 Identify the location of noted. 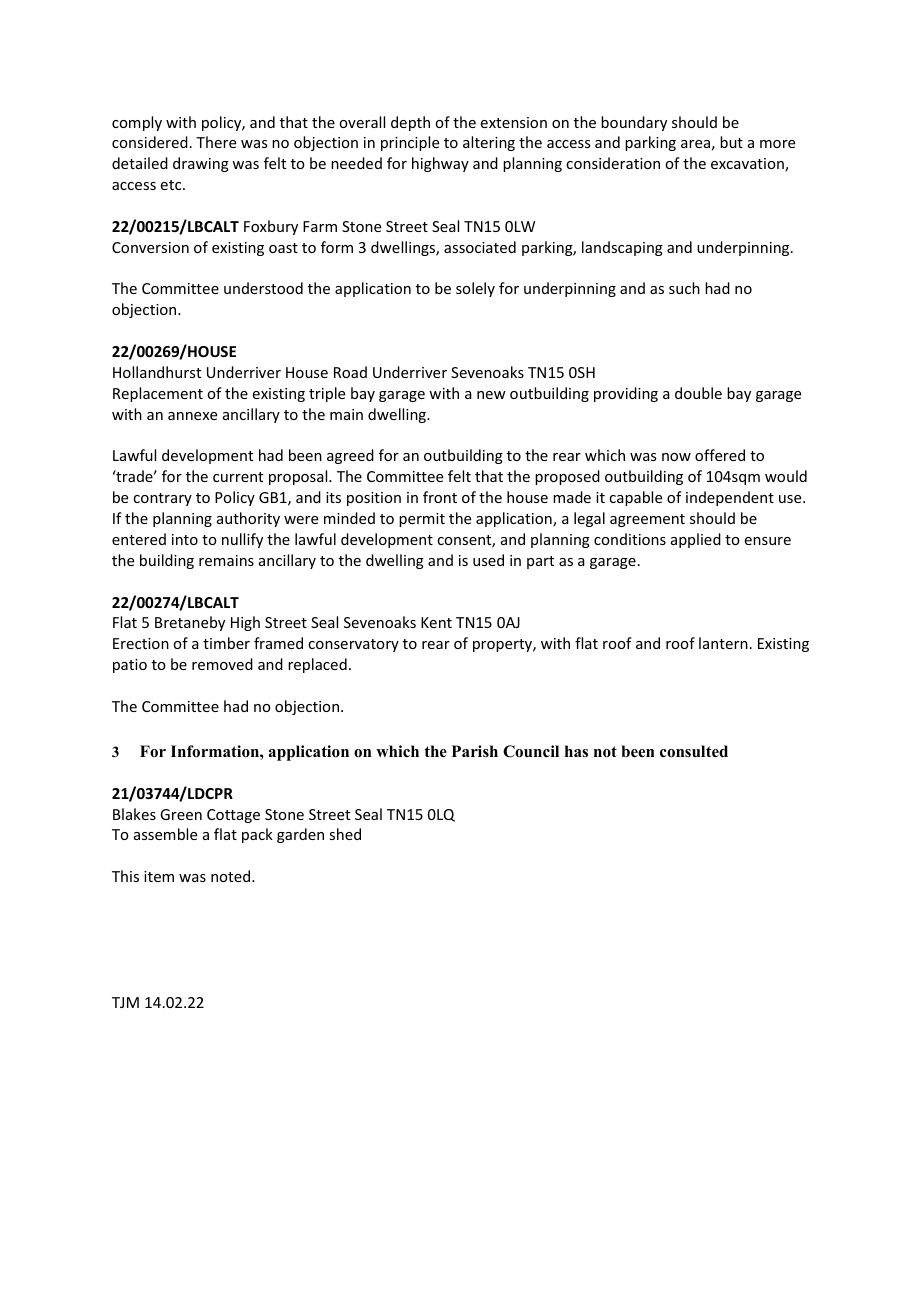
(232, 876).
